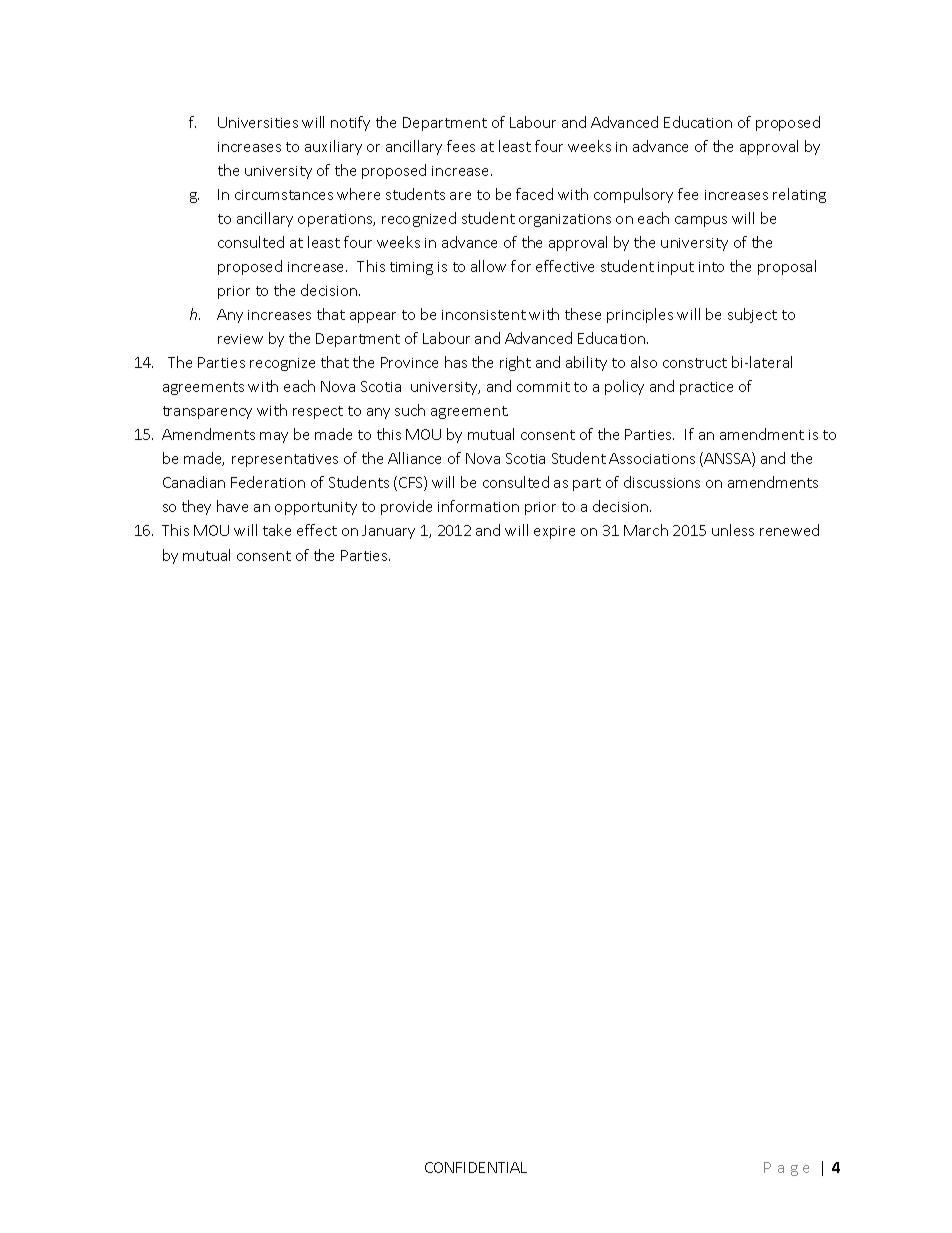 Image resolution: width=952 pixels, height=1233 pixels. What do you see at coordinates (789, 530) in the document?
I see `renewed` at bounding box center [789, 530].
